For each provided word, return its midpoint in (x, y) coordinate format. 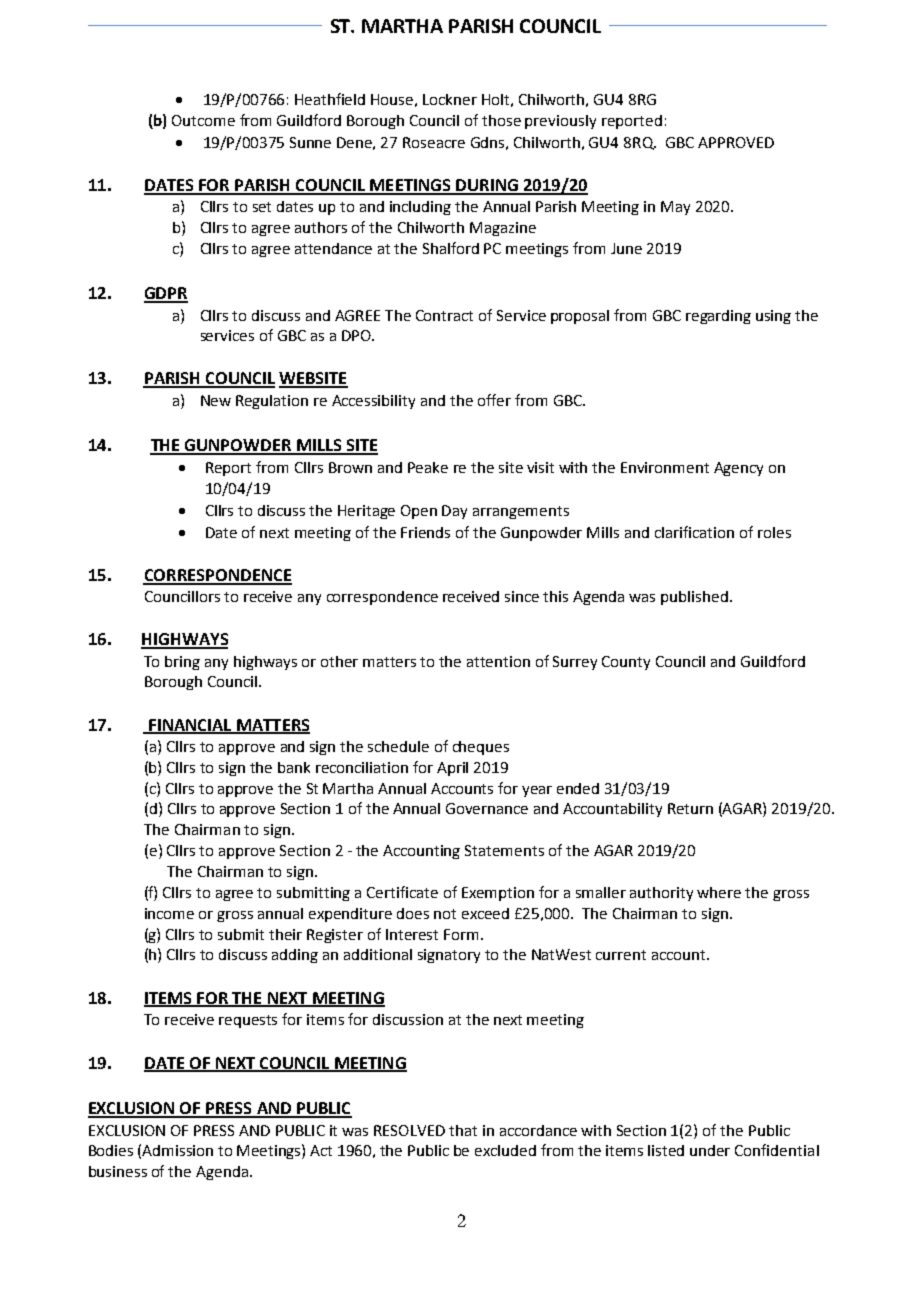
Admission (177, 1150)
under (710, 1150)
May (675, 208)
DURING (487, 186)
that (463, 1130)
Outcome (203, 120)
